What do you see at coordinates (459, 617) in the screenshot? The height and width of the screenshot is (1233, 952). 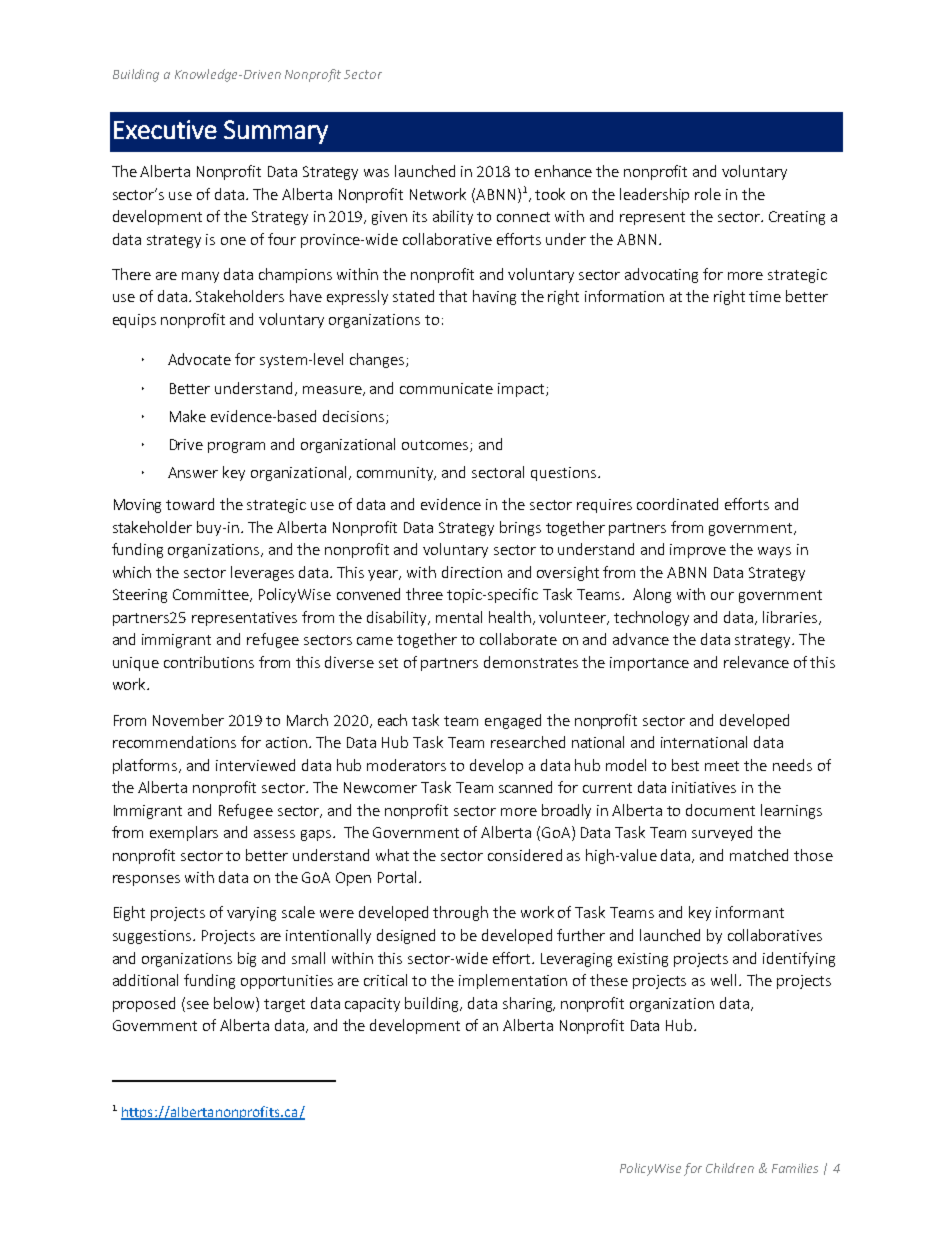 I see `mental` at bounding box center [459, 617].
